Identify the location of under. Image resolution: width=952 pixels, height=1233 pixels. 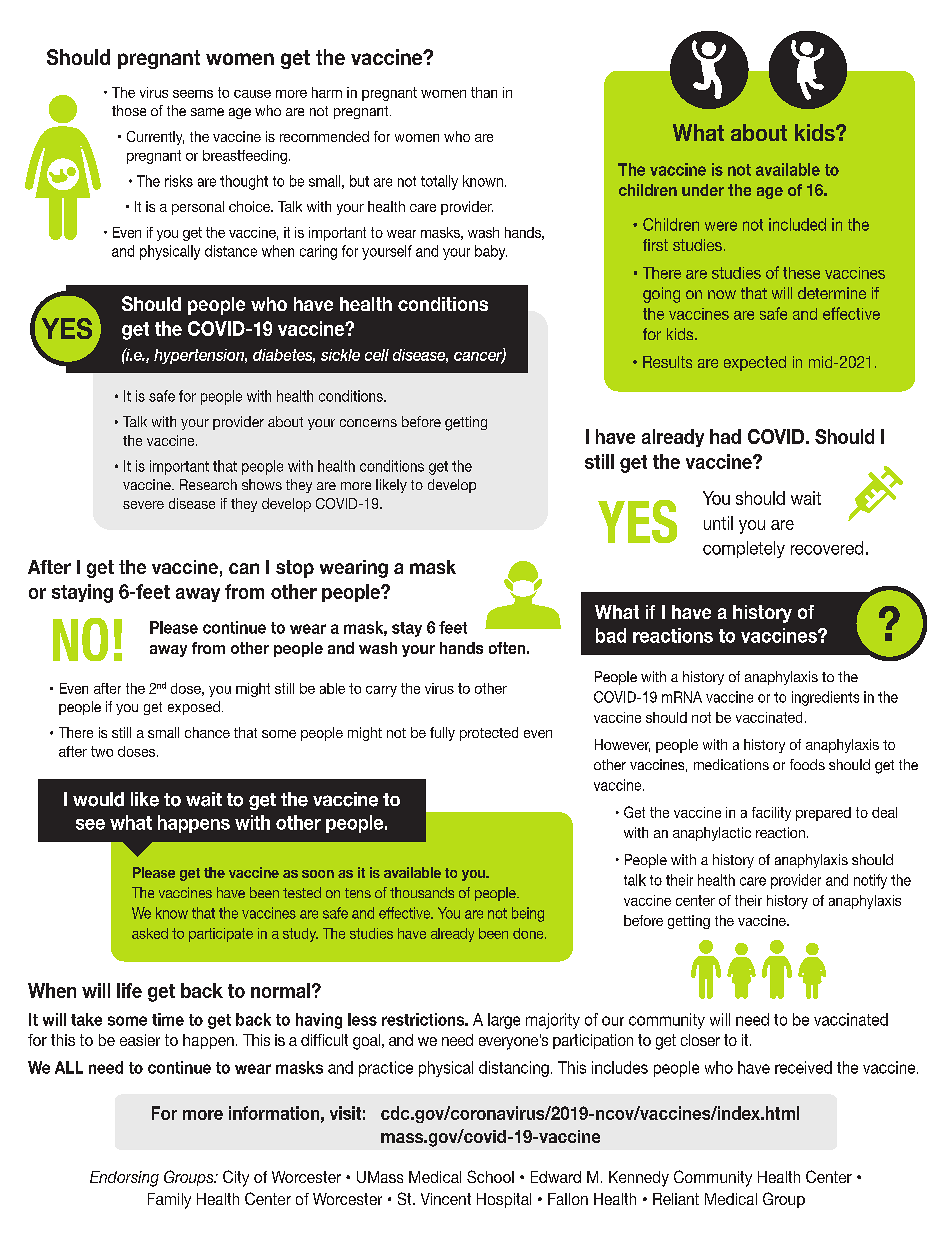
(703, 190).
